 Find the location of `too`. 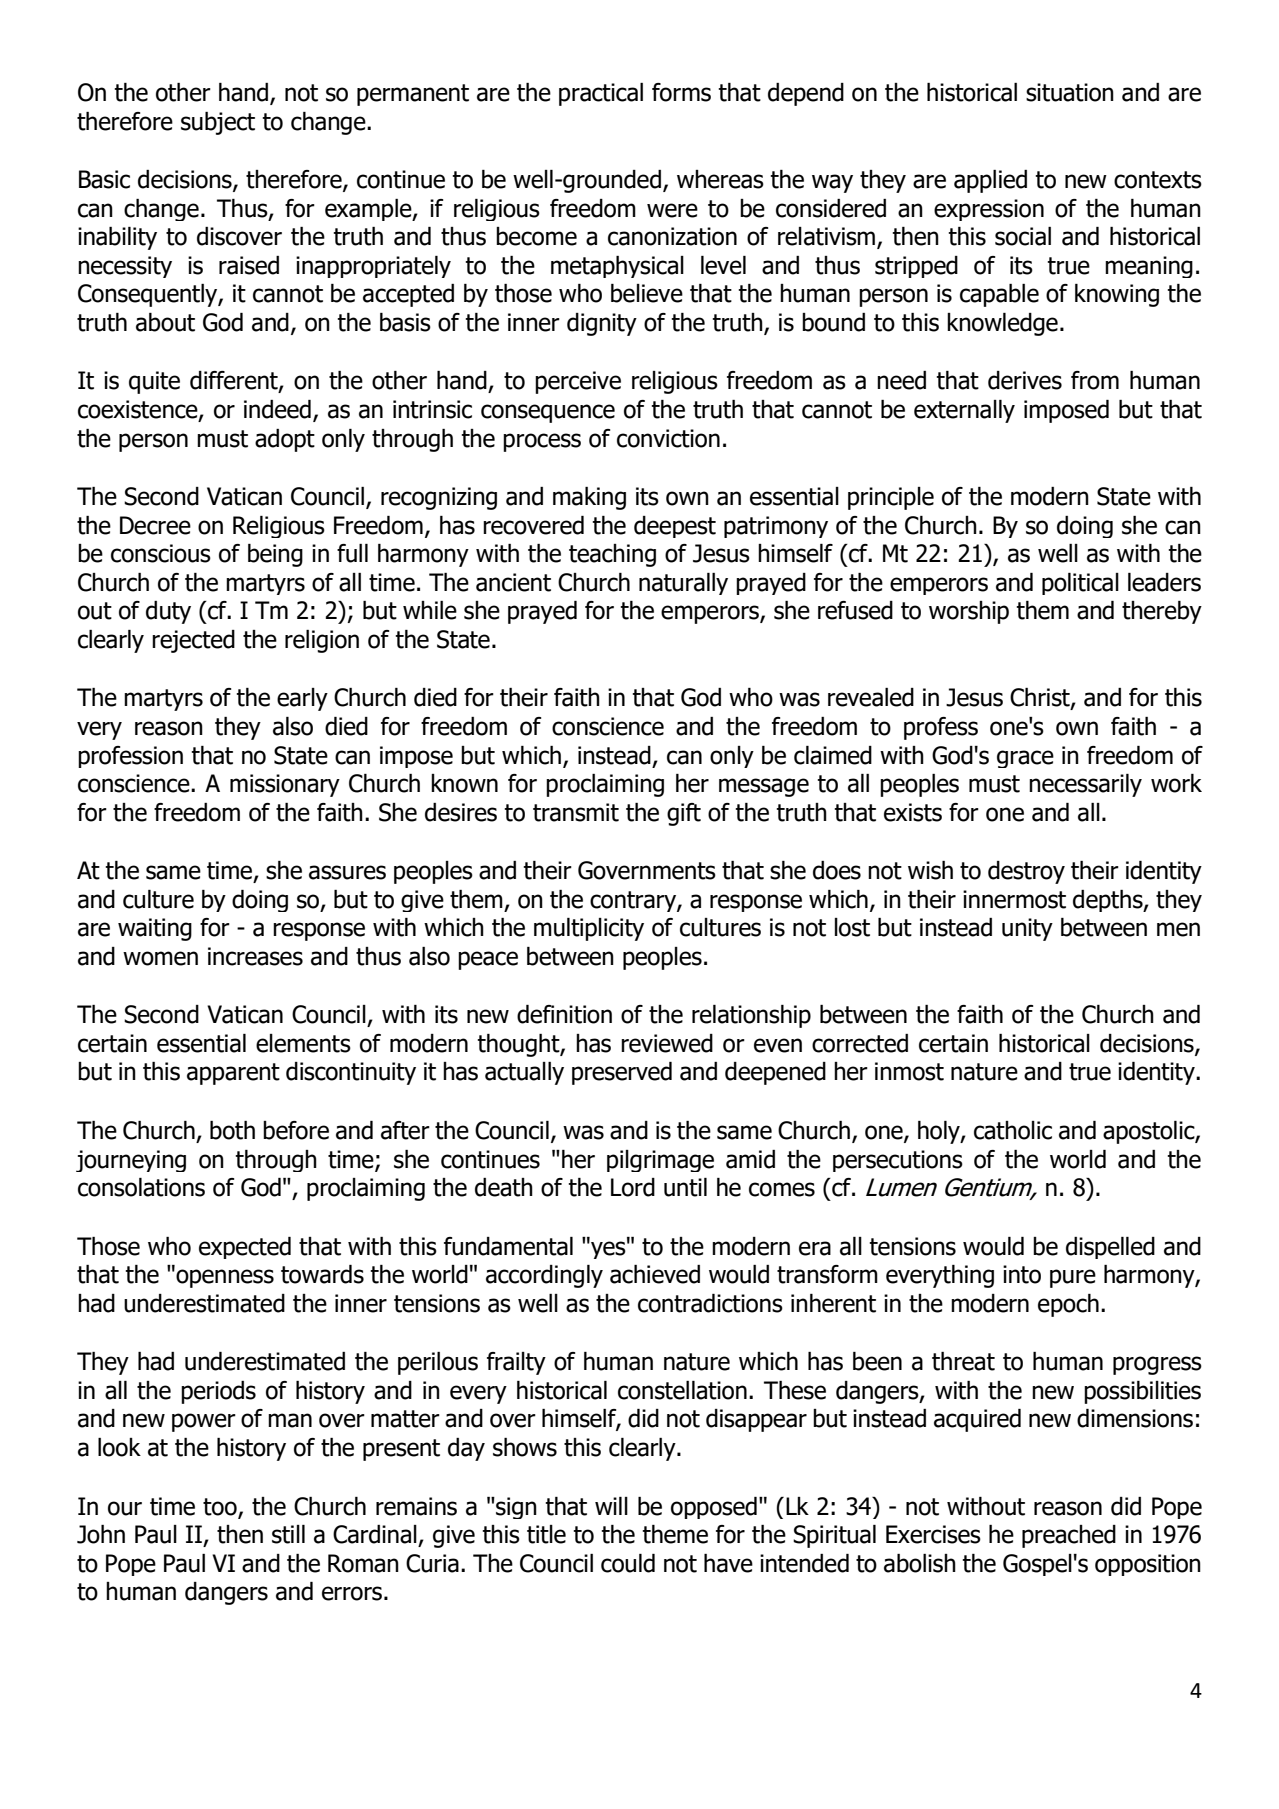

too is located at coordinates (221, 1507).
